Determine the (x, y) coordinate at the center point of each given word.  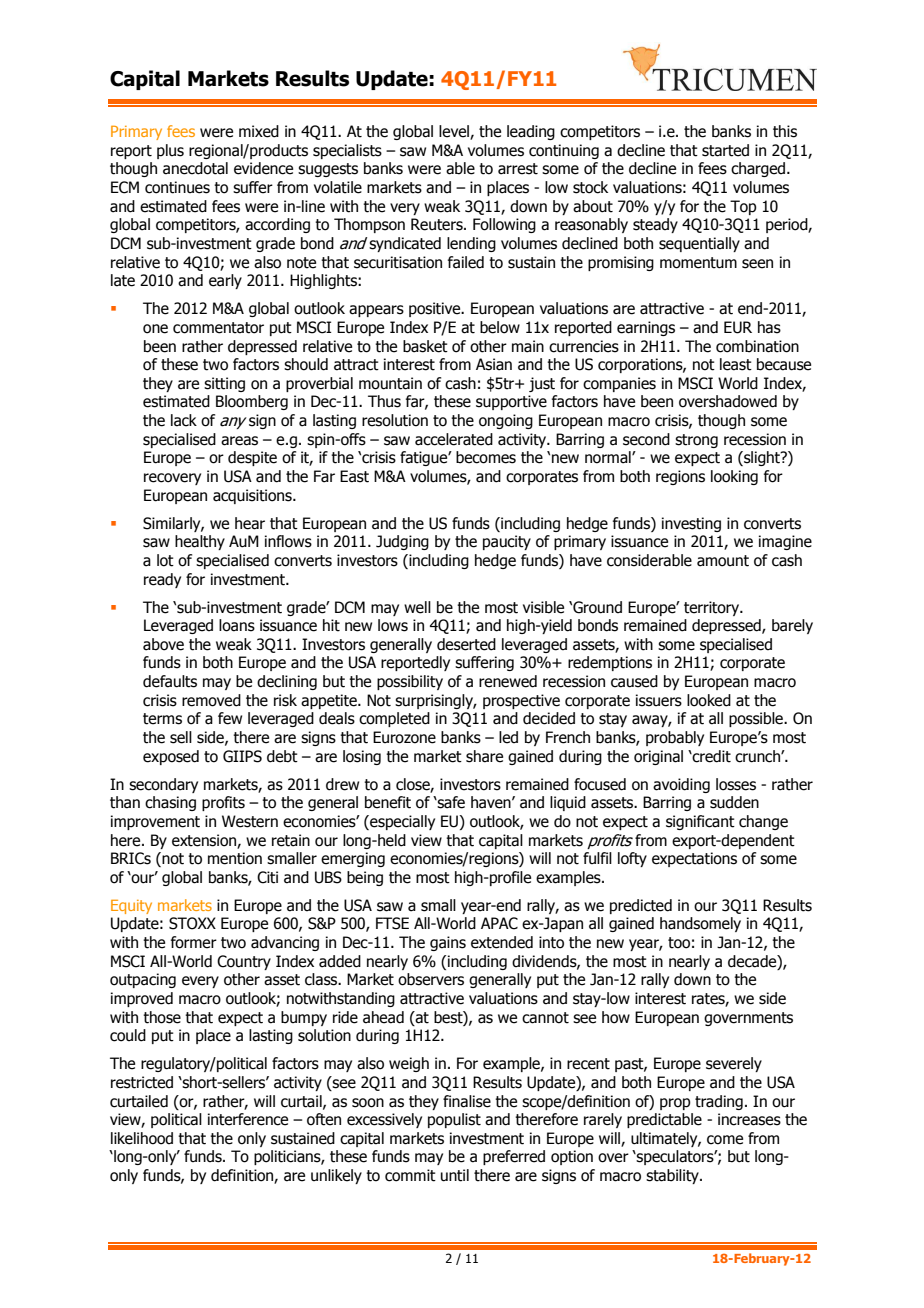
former (194, 942)
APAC (499, 923)
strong (696, 441)
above (163, 644)
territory (713, 608)
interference (248, 1119)
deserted (466, 644)
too (679, 943)
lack (184, 420)
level (455, 132)
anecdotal (195, 168)
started (725, 150)
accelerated (454, 439)
